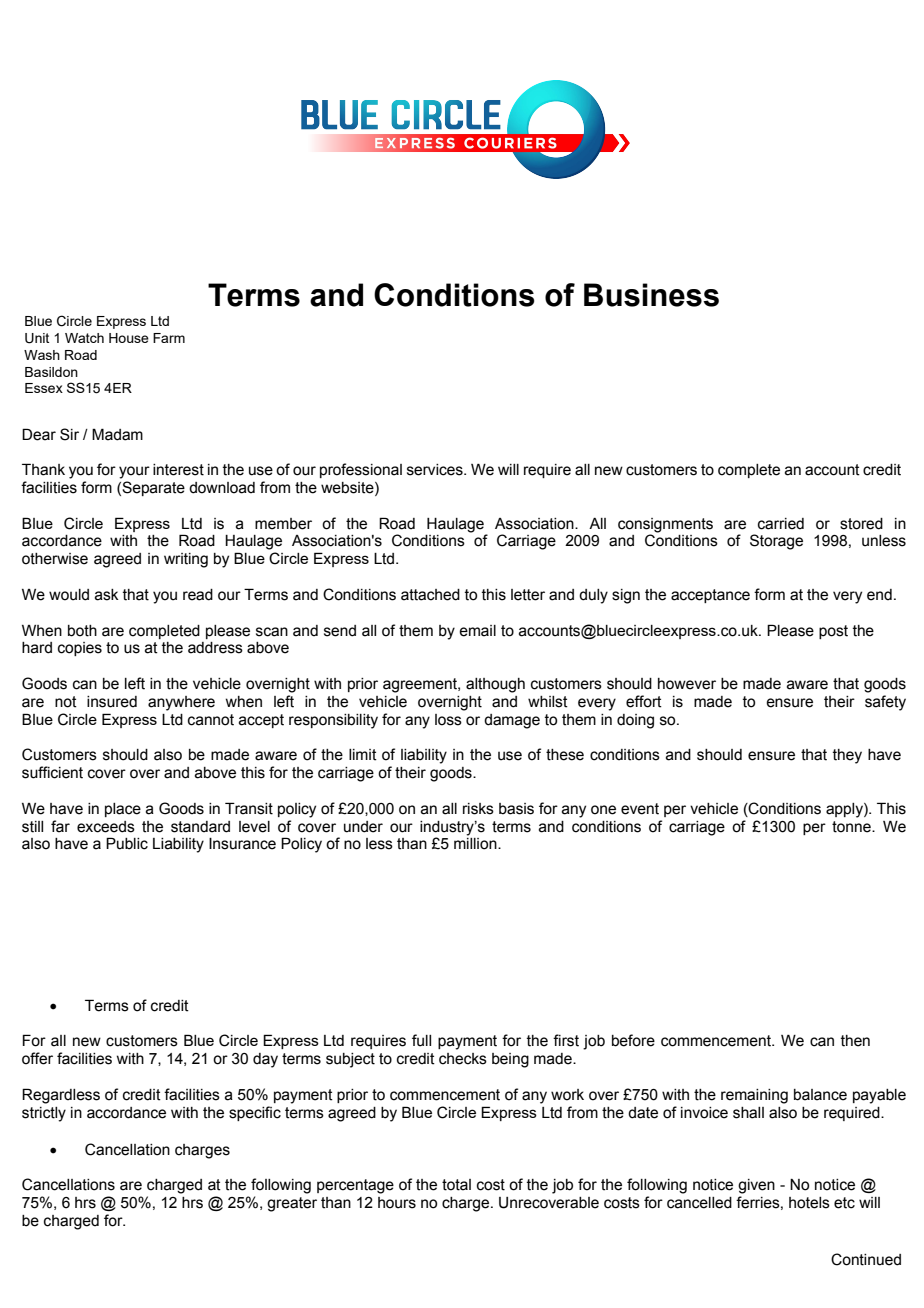 The height and width of the screenshot is (1308, 924). What do you see at coordinates (781, 524) in the screenshot?
I see `carried` at bounding box center [781, 524].
